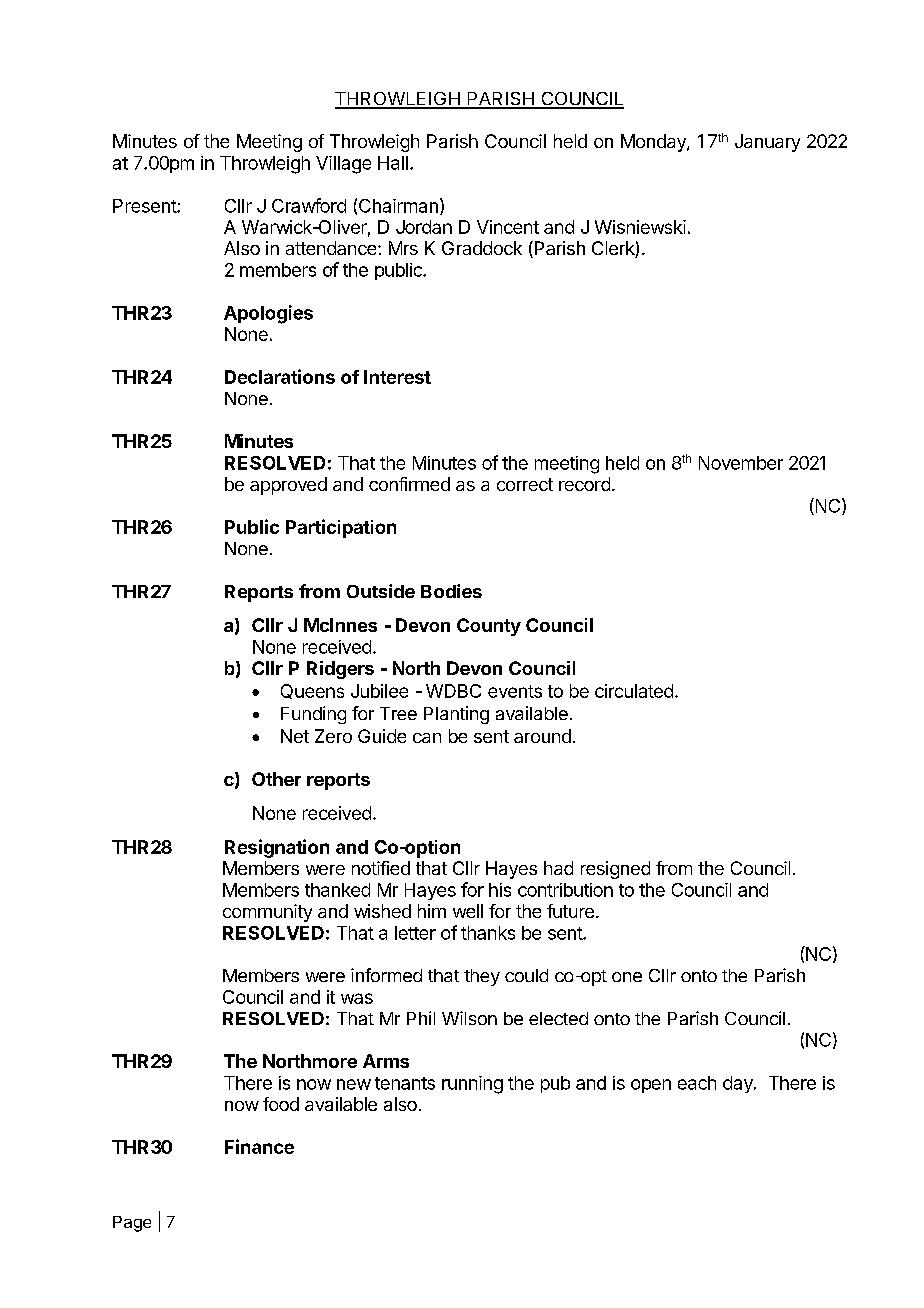 The image size is (924, 1308). I want to click on Crawford, so click(309, 205).
